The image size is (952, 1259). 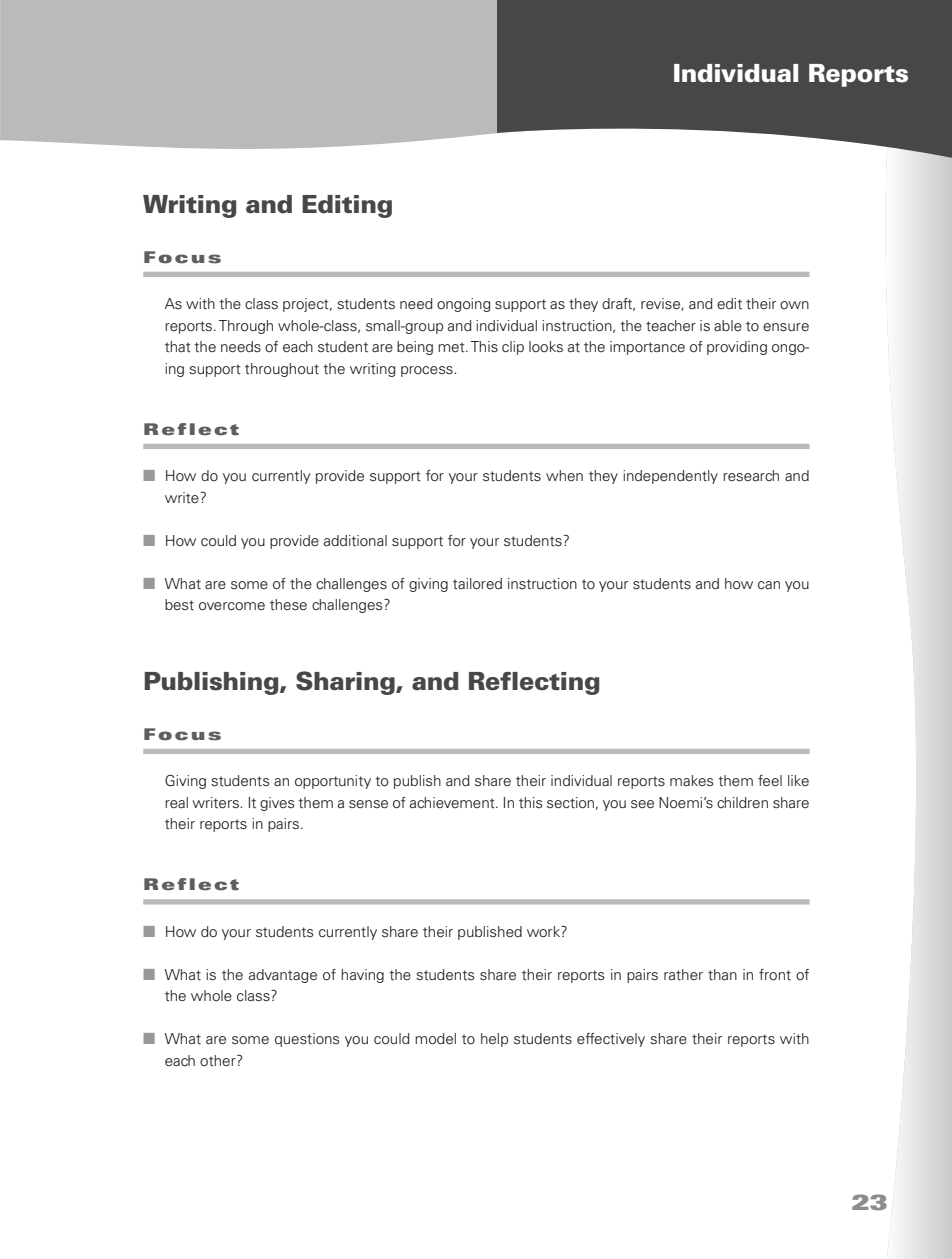 I want to click on children, so click(x=742, y=802).
